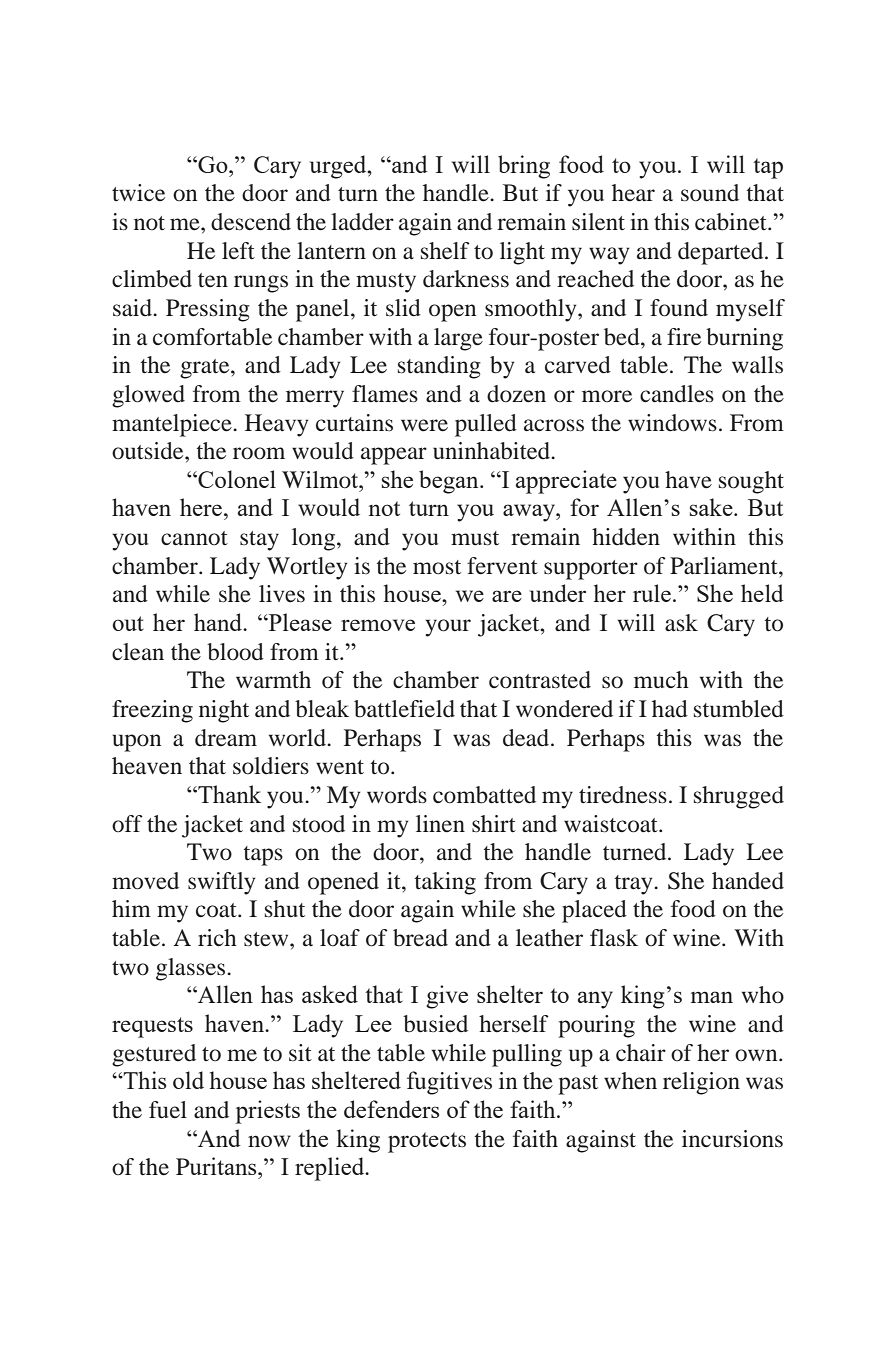  What do you see at coordinates (739, 797) in the screenshot?
I see `shrugged` at bounding box center [739, 797].
